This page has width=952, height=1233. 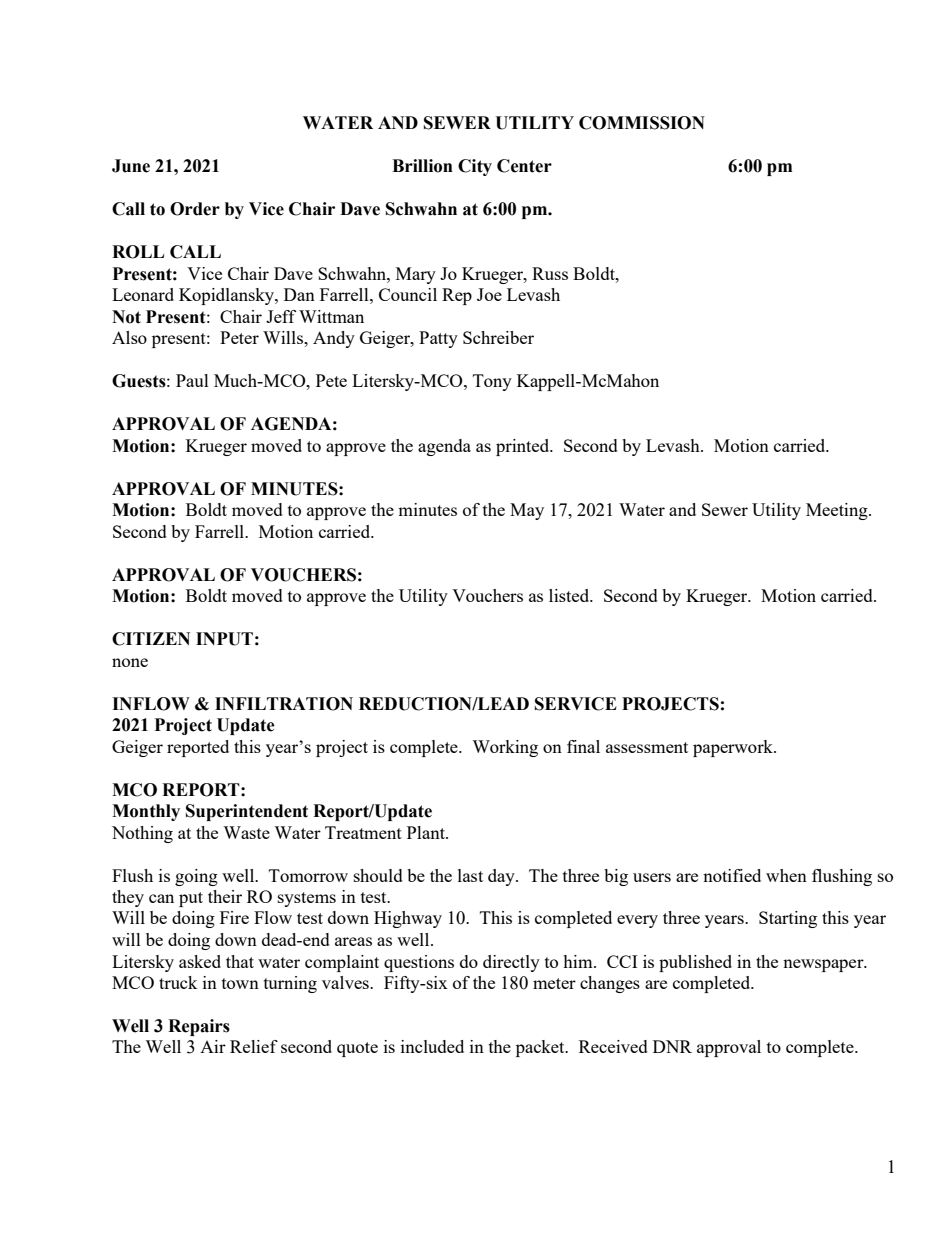 I want to click on listed, so click(x=570, y=595).
